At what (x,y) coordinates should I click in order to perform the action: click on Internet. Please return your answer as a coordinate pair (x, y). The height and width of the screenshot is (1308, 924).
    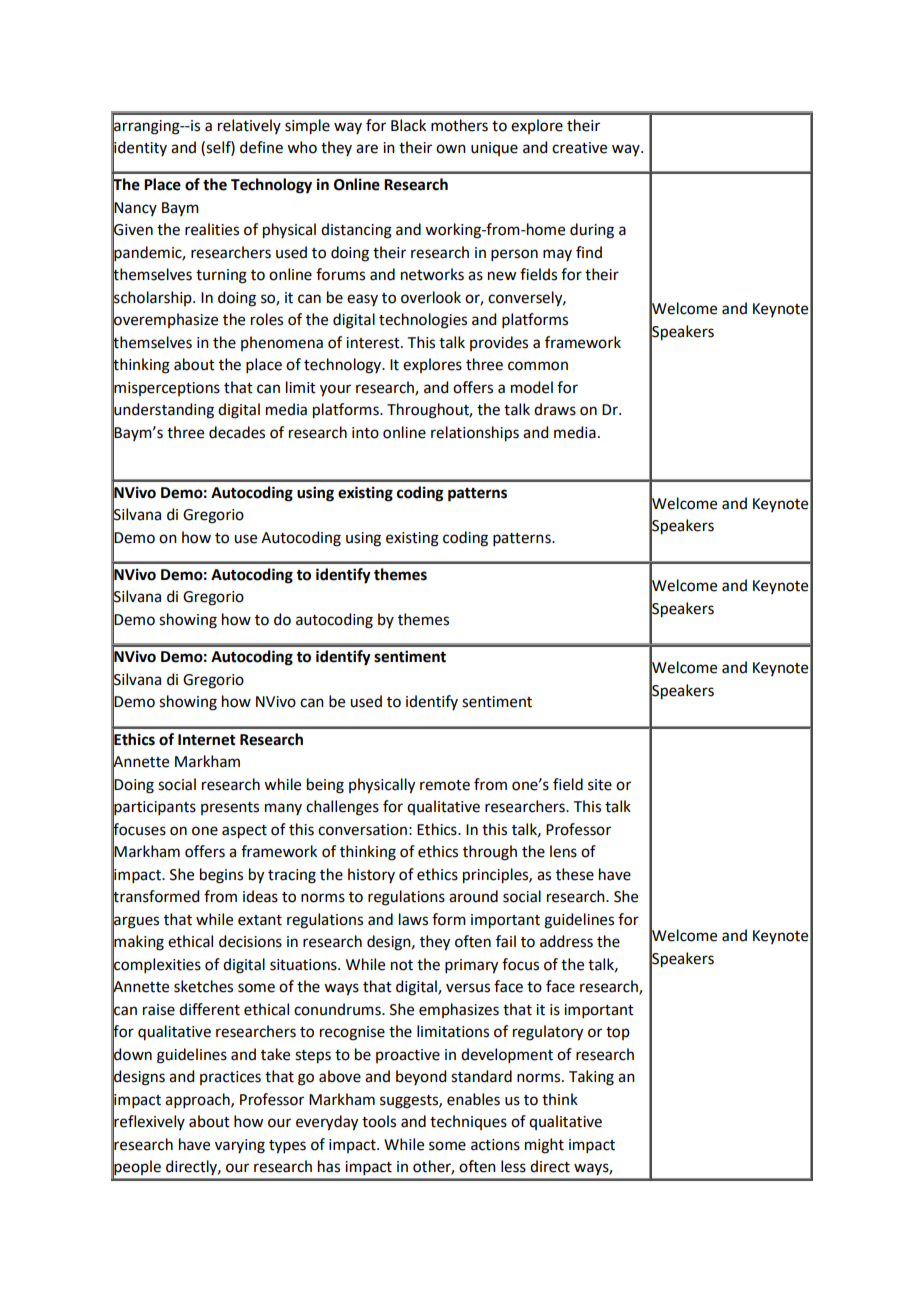
    Looking at the image, I should click on (207, 740).
